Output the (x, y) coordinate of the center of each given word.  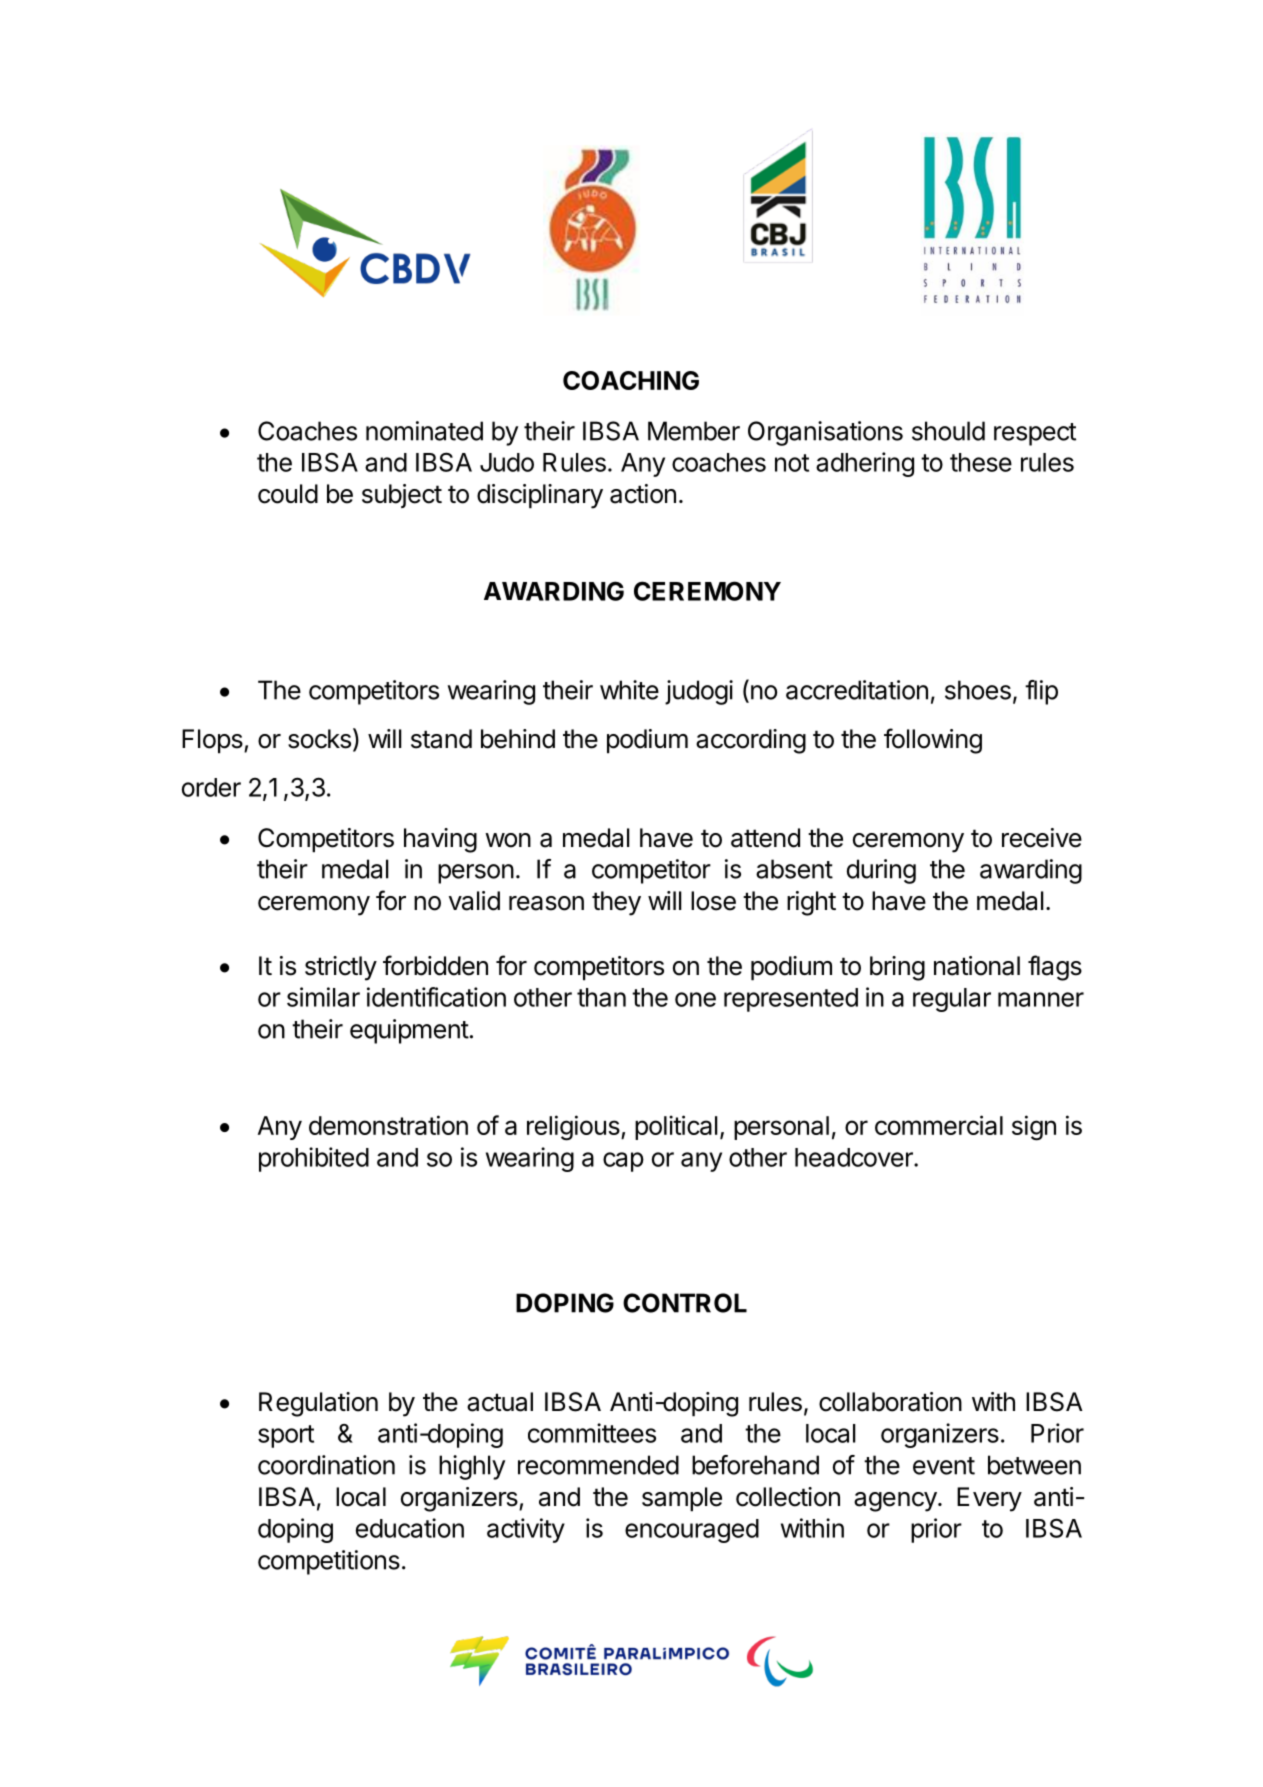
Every (989, 1499)
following (933, 741)
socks (319, 739)
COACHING (631, 380)
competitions (329, 1562)
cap (623, 1162)
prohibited (314, 1159)
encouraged (692, 1531)
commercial (939, 1125)
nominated (424, 431)
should (948, 431)
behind (518, 739)
